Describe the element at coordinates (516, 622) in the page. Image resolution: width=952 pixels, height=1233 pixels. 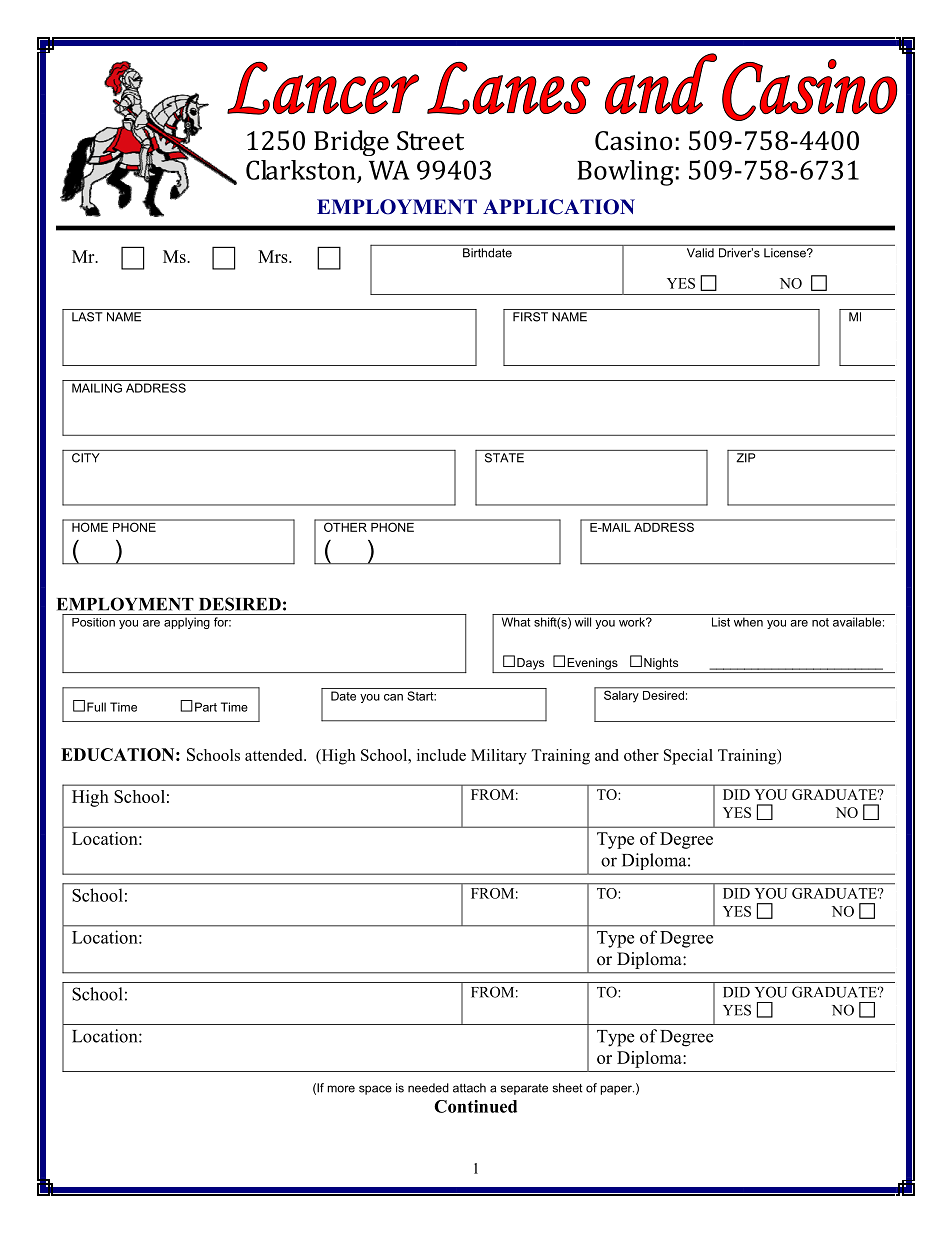
I see `What` at that location.
